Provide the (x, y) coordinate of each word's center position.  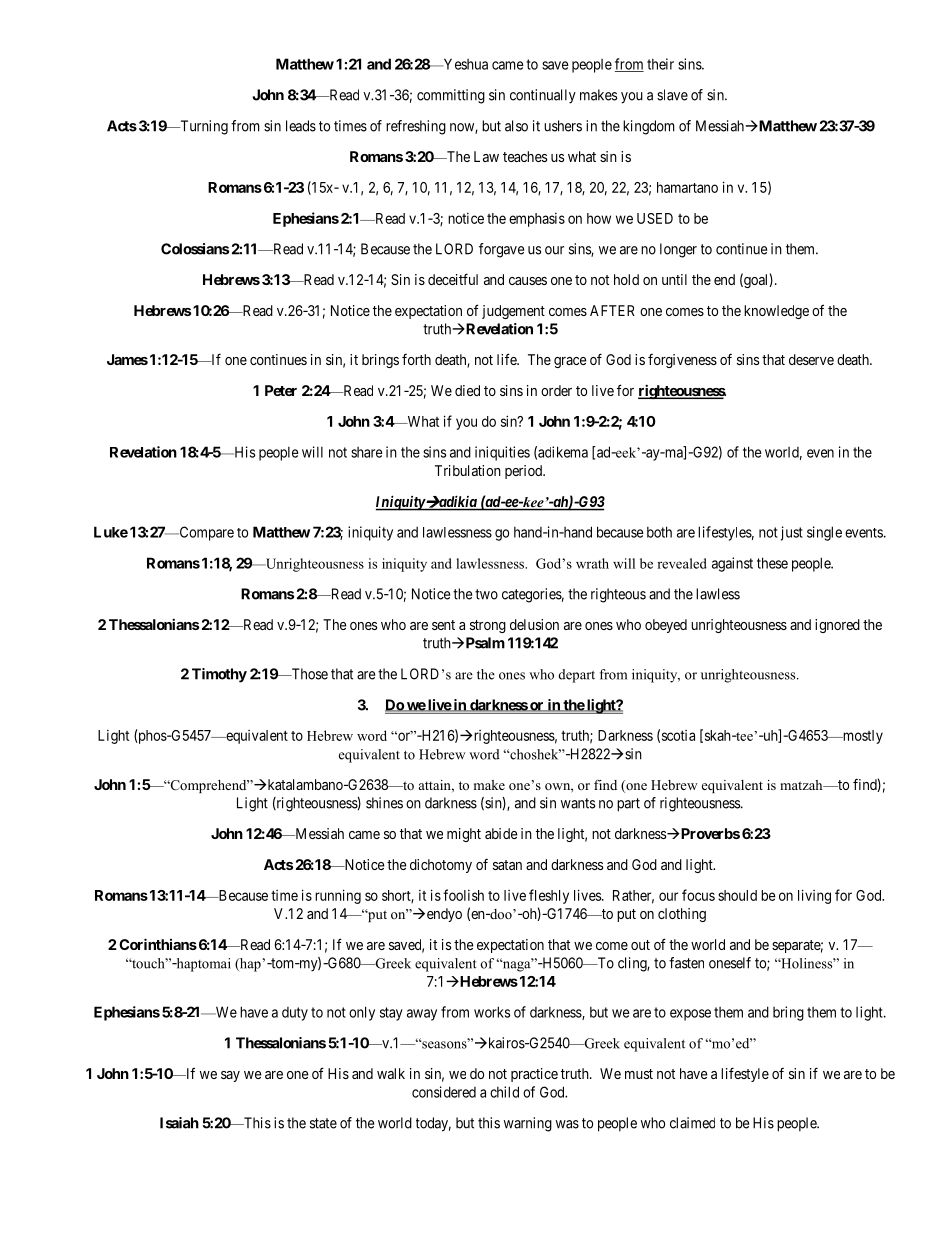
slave (672, 95)
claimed (692, 1123)
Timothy (219, 675)
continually (543, 96)
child (504, 1092)
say (230, 1076)
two (486, 594)
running (338, 896)
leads (301, 126)
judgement (513, 312)
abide (501, 833)
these (772, 563)
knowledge (776, 312)
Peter (281, 390)
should (737, 895)
